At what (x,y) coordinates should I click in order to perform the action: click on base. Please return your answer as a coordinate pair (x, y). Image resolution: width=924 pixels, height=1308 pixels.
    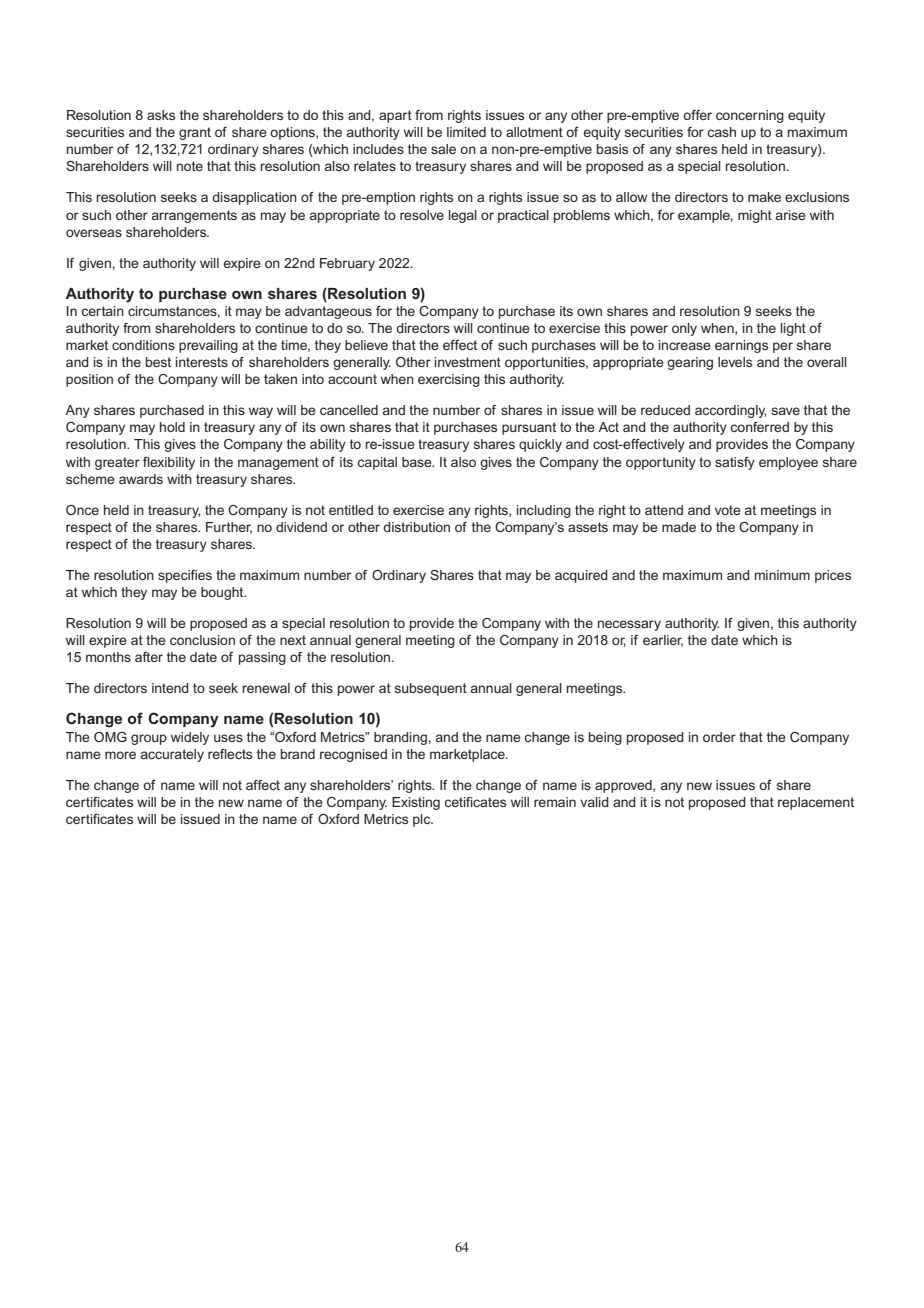
    Looking at the image, I should click on (418, 462).
